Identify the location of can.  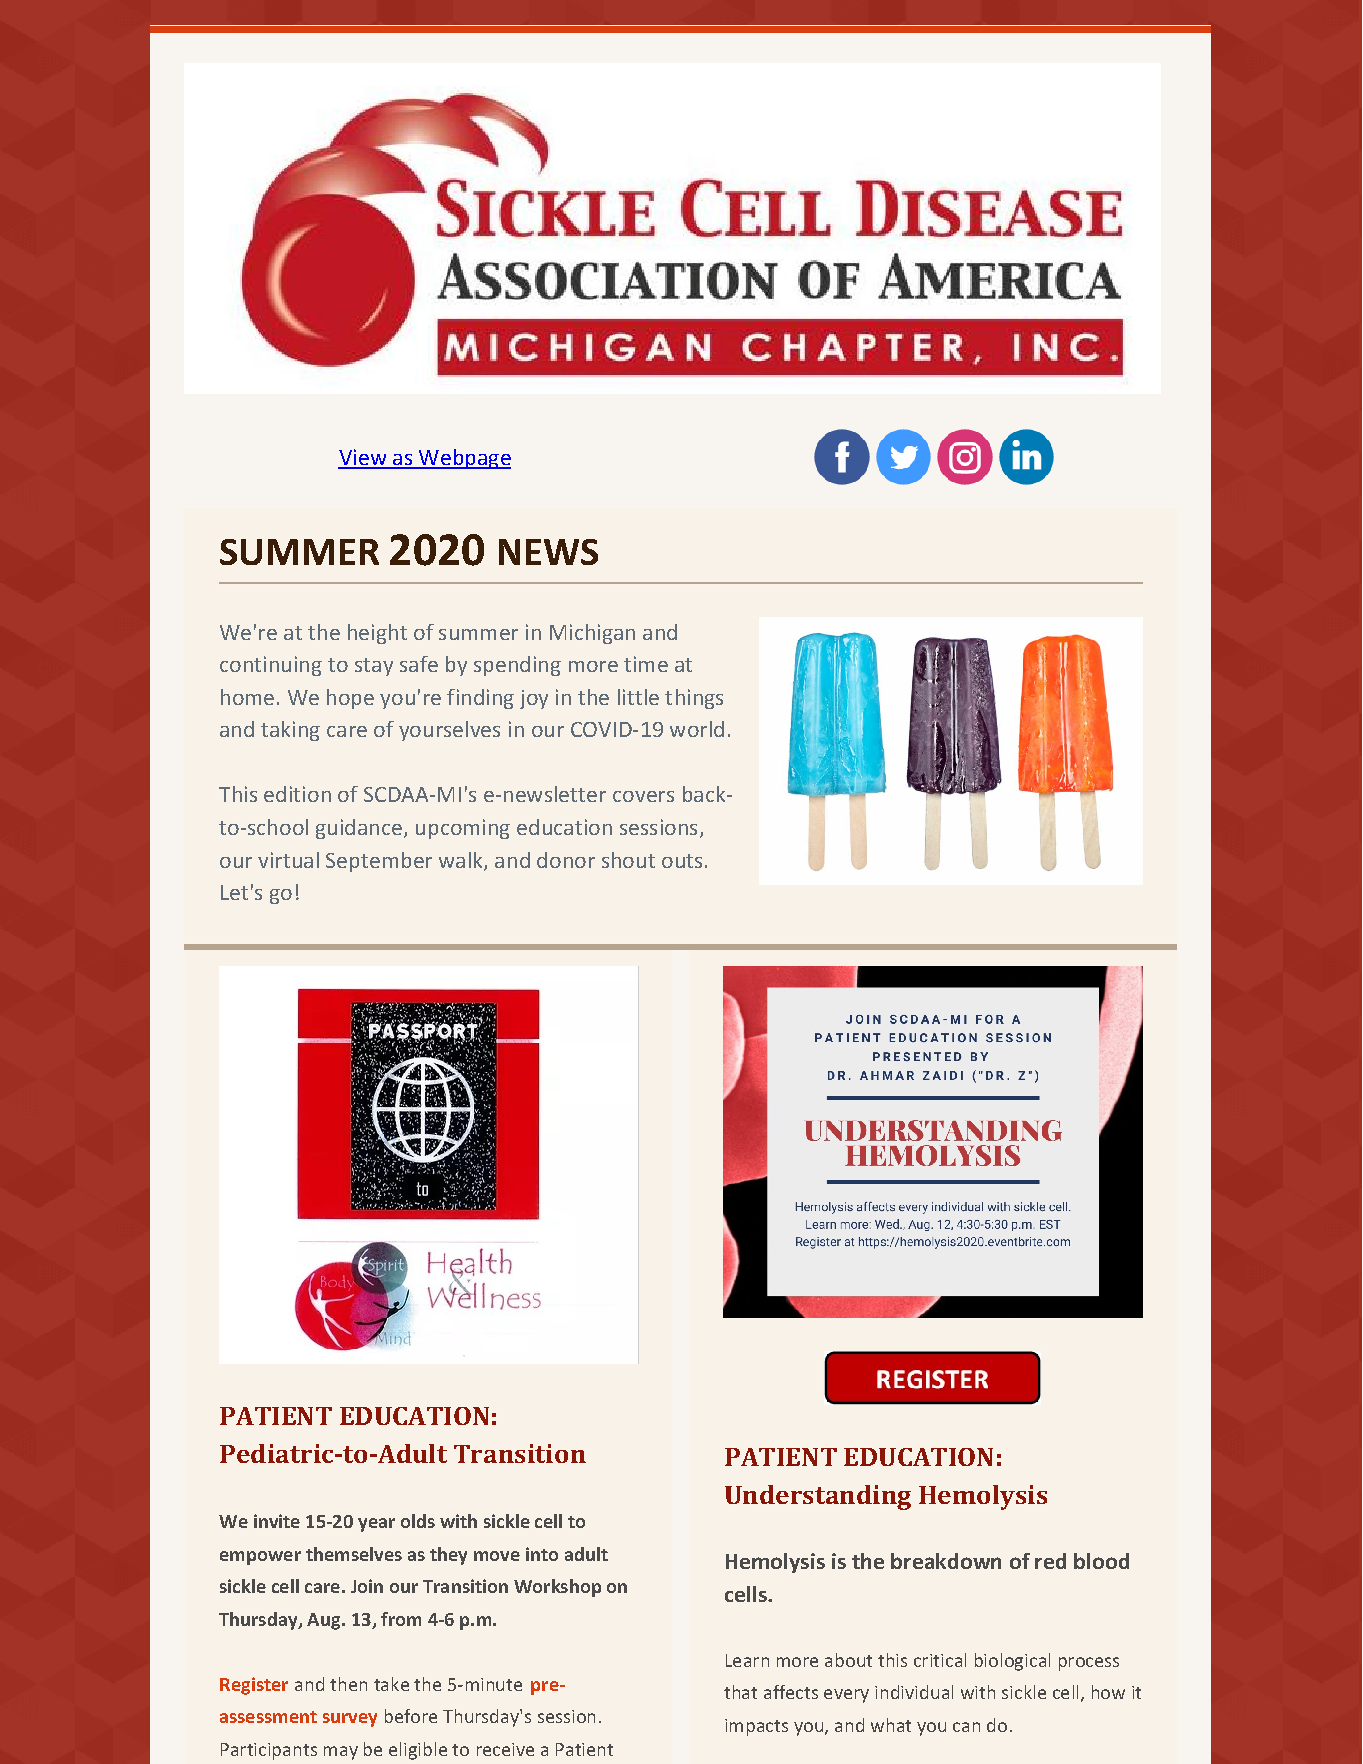
(966, 1727).
